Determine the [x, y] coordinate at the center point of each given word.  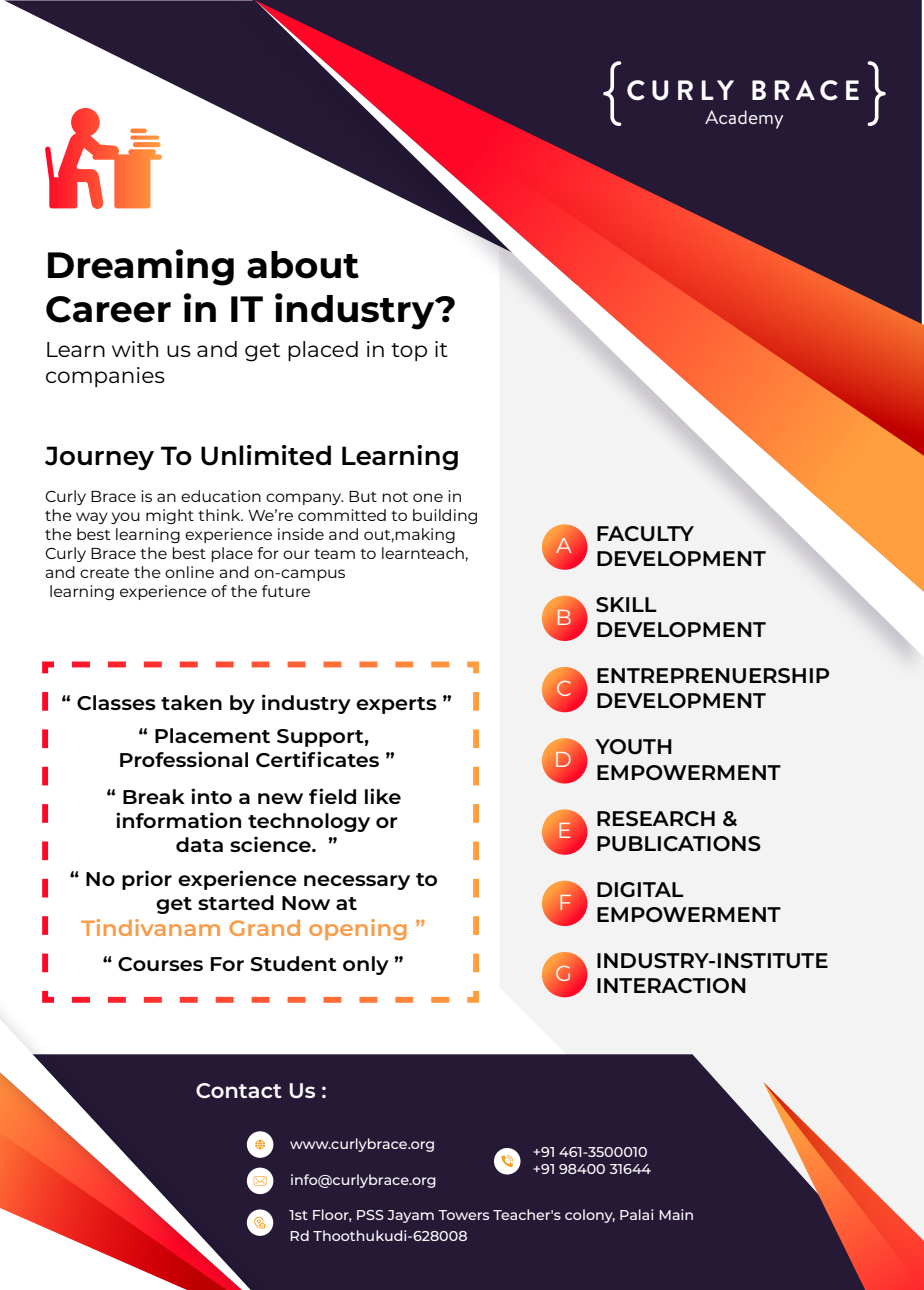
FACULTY [645, 534]
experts [396, 705]
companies [105, 377]
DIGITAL [640, 890]
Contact [239, 1090]
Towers [463, 1215]
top [409, 352]
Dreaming [141, 267]
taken [191, 702]
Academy [744, 119]
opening [358, 929]
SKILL [626, 605]
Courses [160, 964]
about [303, 265]
